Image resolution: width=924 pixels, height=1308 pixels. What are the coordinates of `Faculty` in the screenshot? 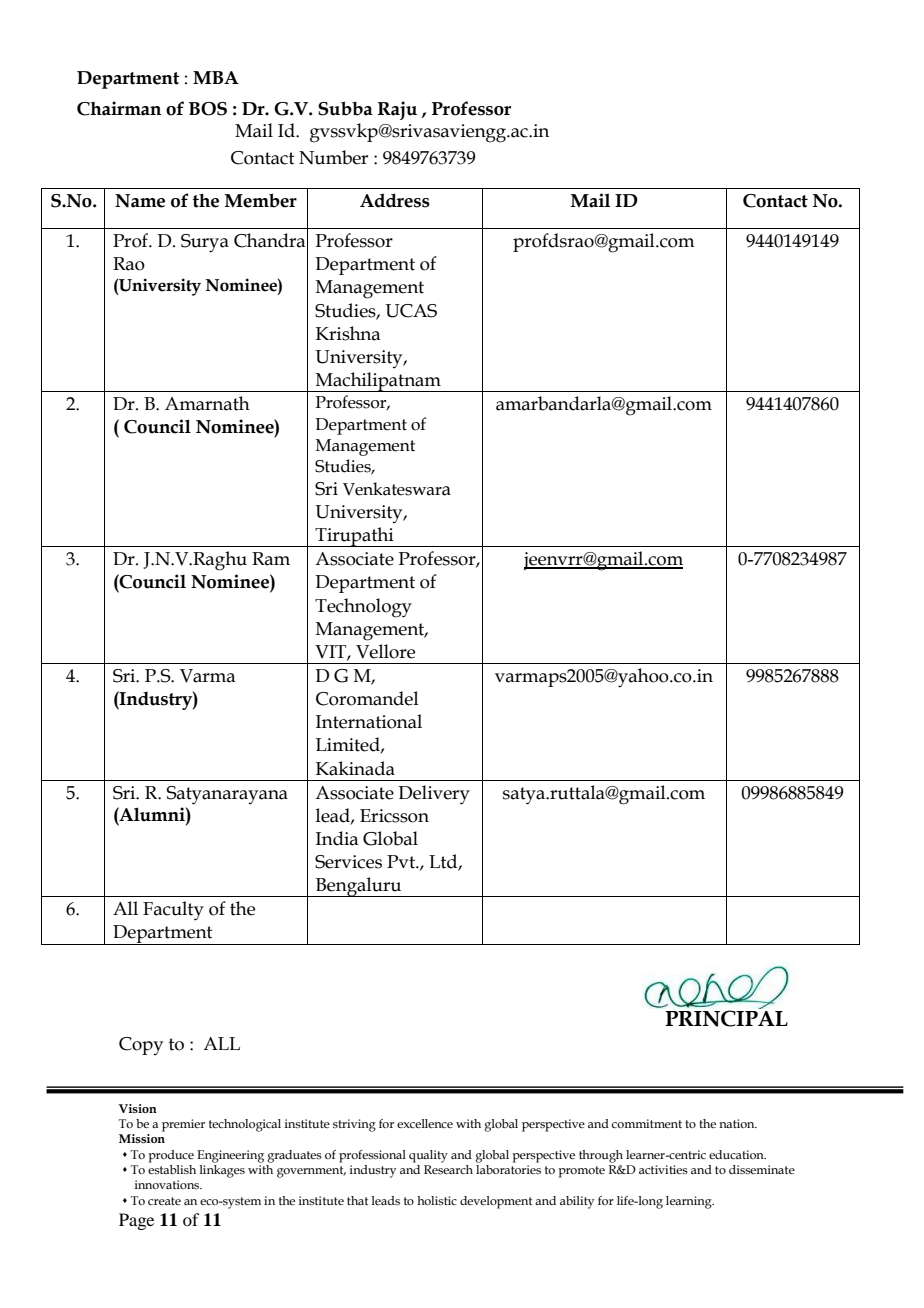 It's located at (173, 911).
